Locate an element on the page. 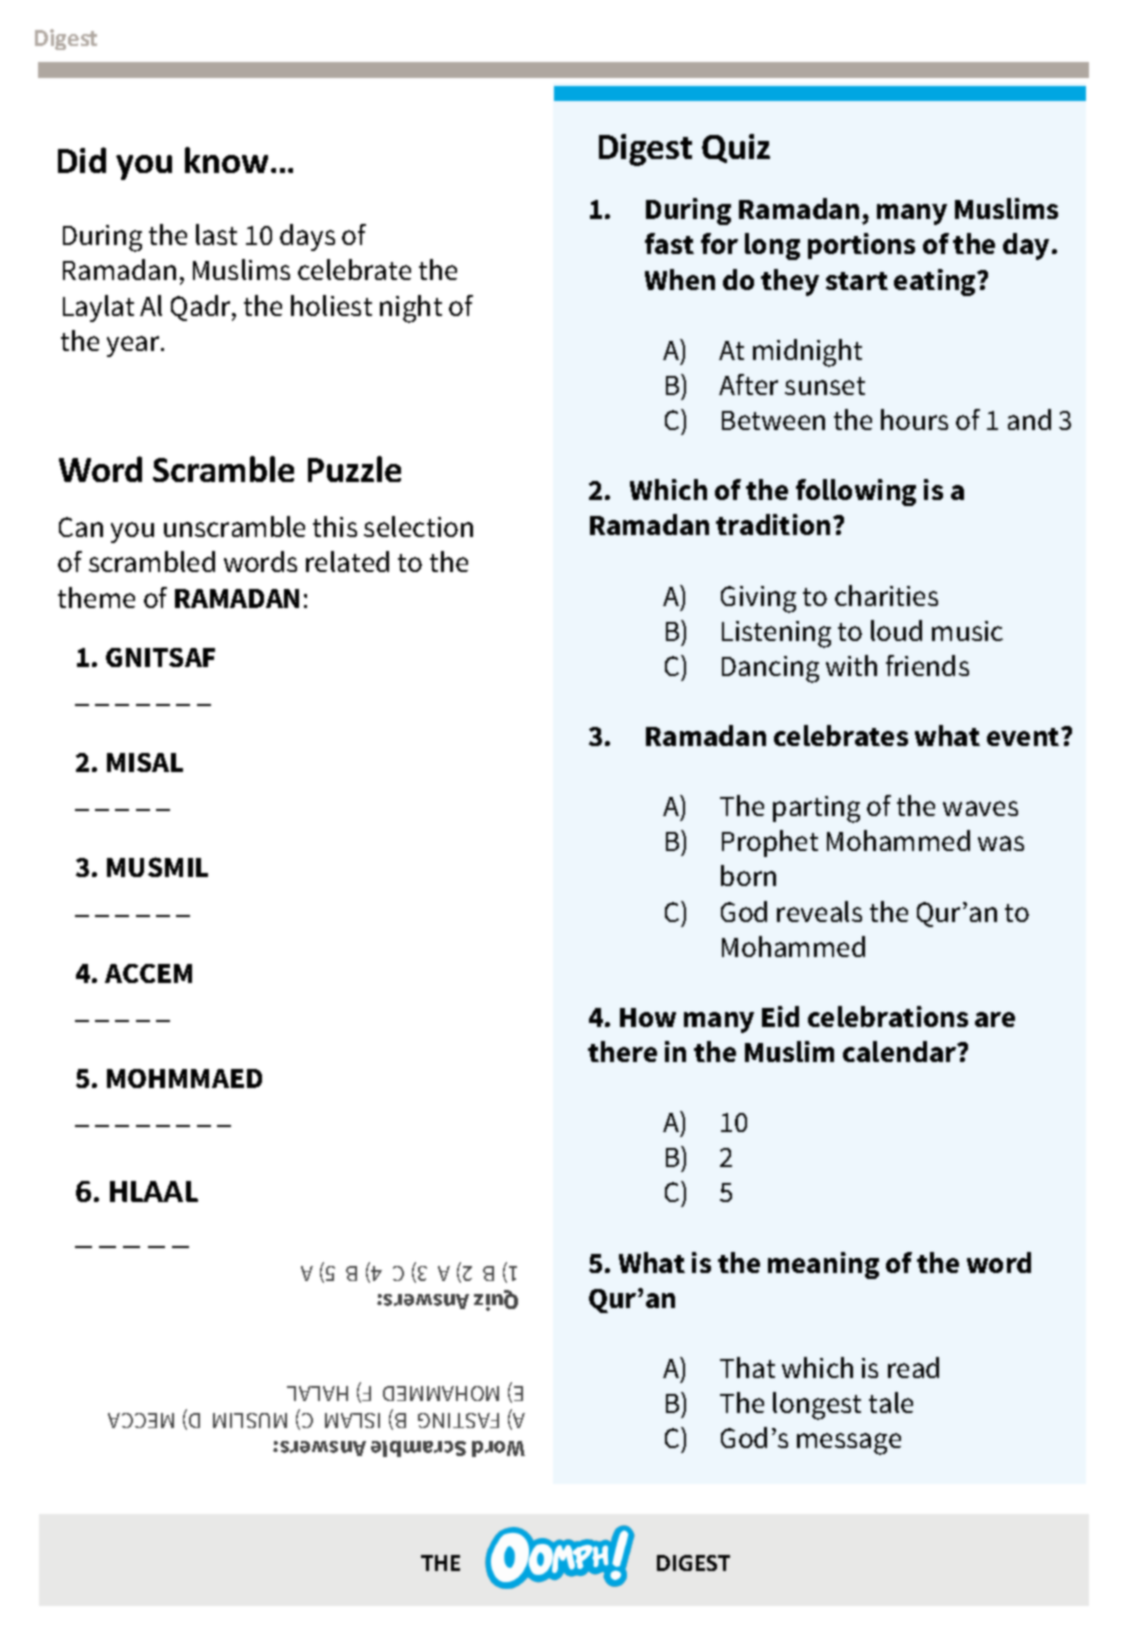  portions is located at coordinates (861, 246).
